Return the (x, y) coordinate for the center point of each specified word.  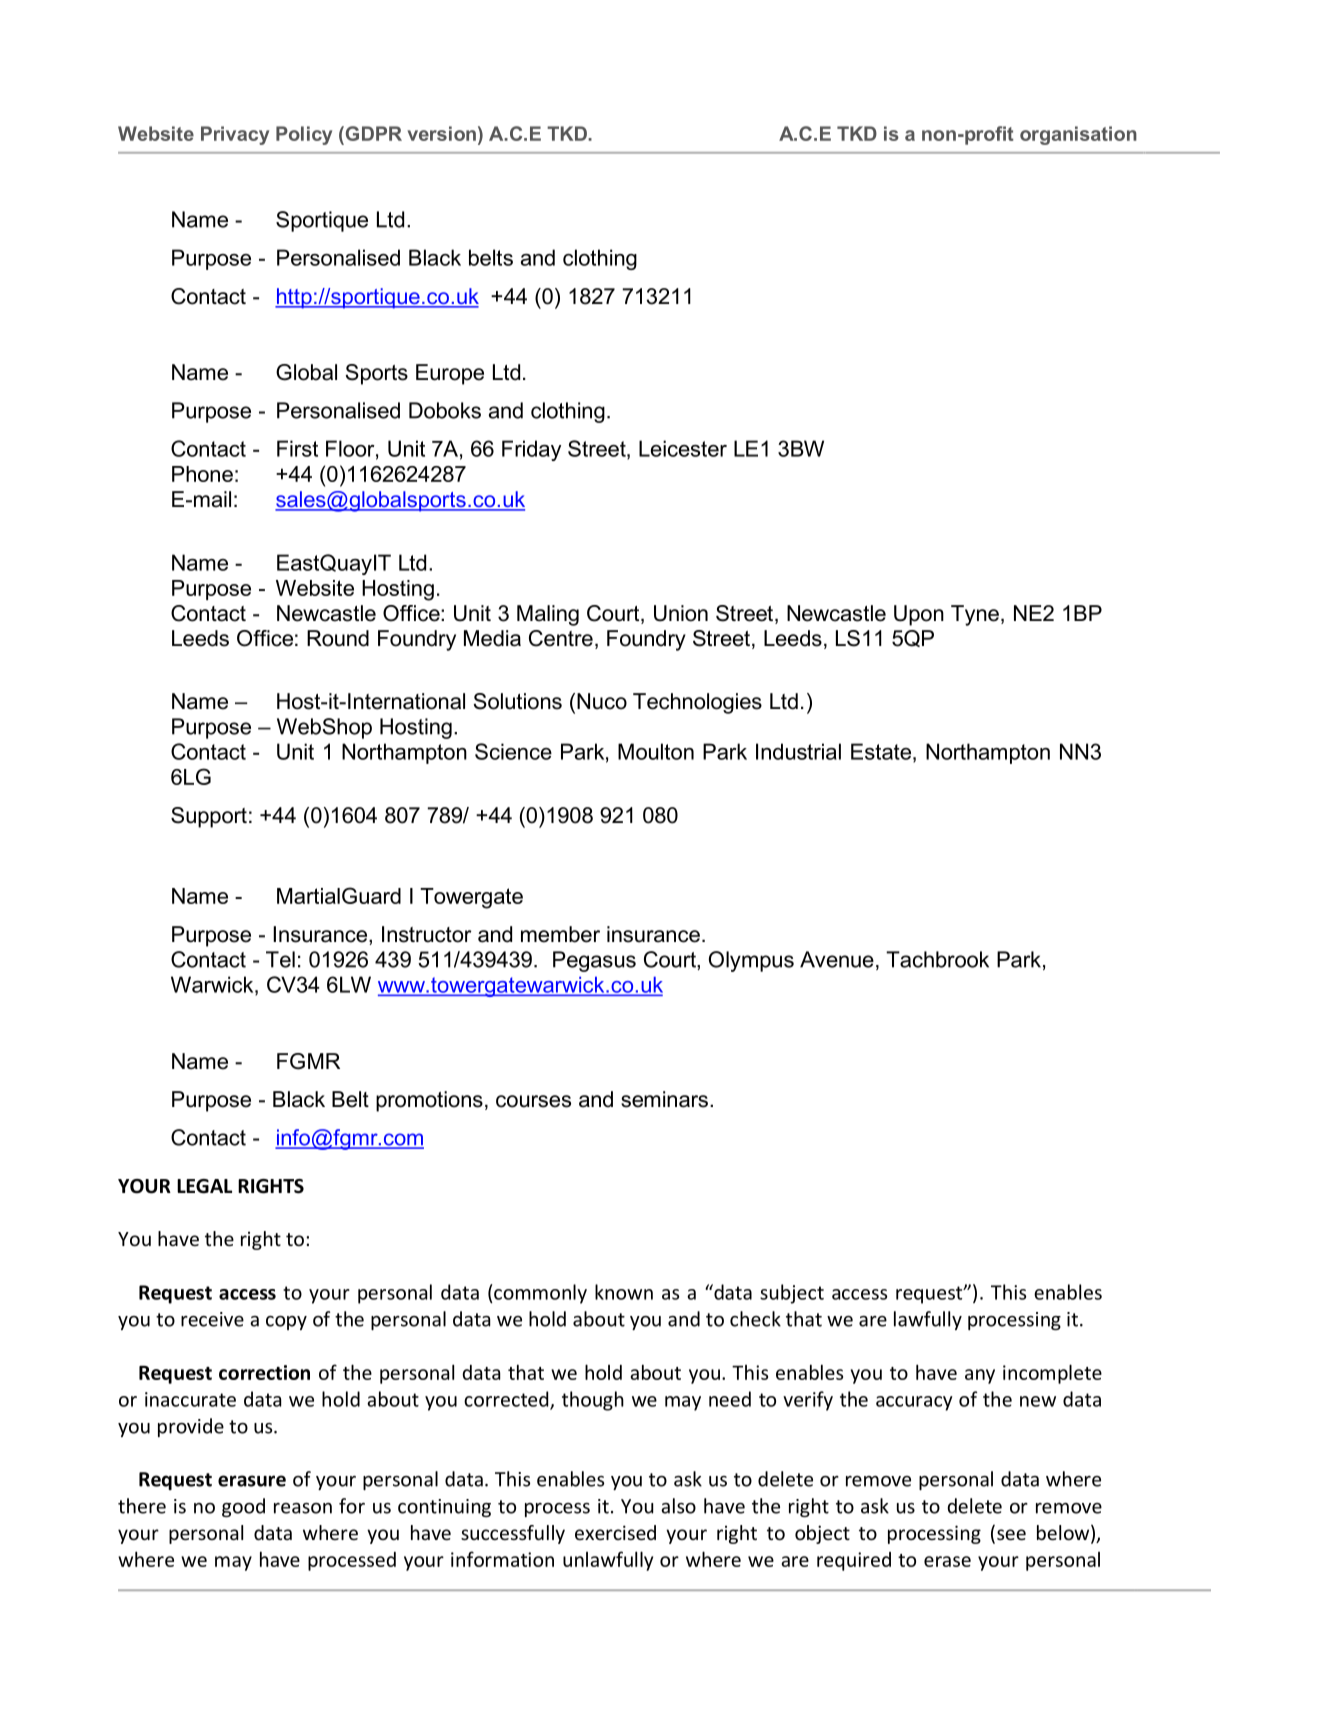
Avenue (837, 959)
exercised (615, 1532)
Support (209, 817)
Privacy (235, 135)
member (560, 934)
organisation (1078, 135)
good (243, 1507)
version (441, 133)
